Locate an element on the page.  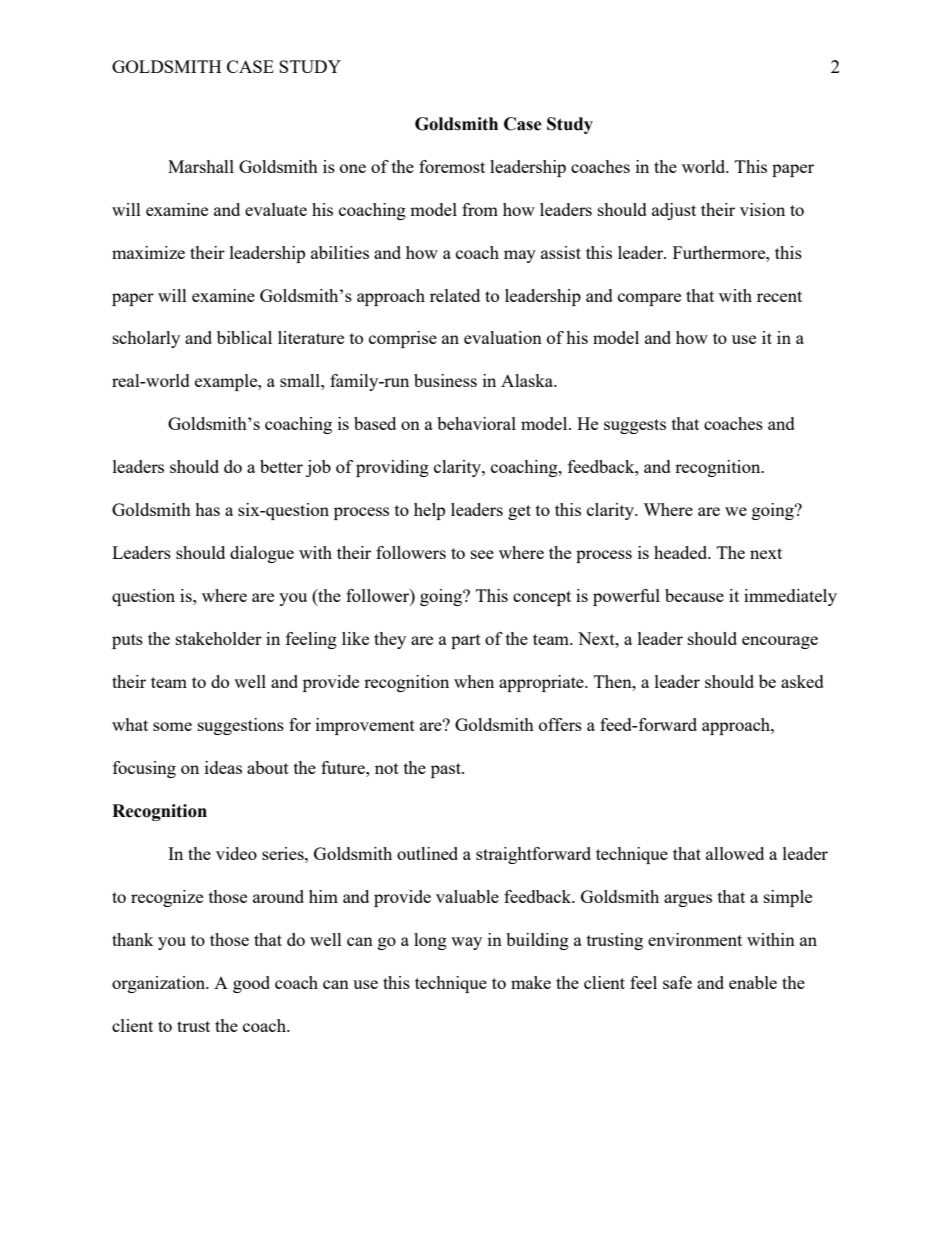
because is located at coordinates (694, 595).
